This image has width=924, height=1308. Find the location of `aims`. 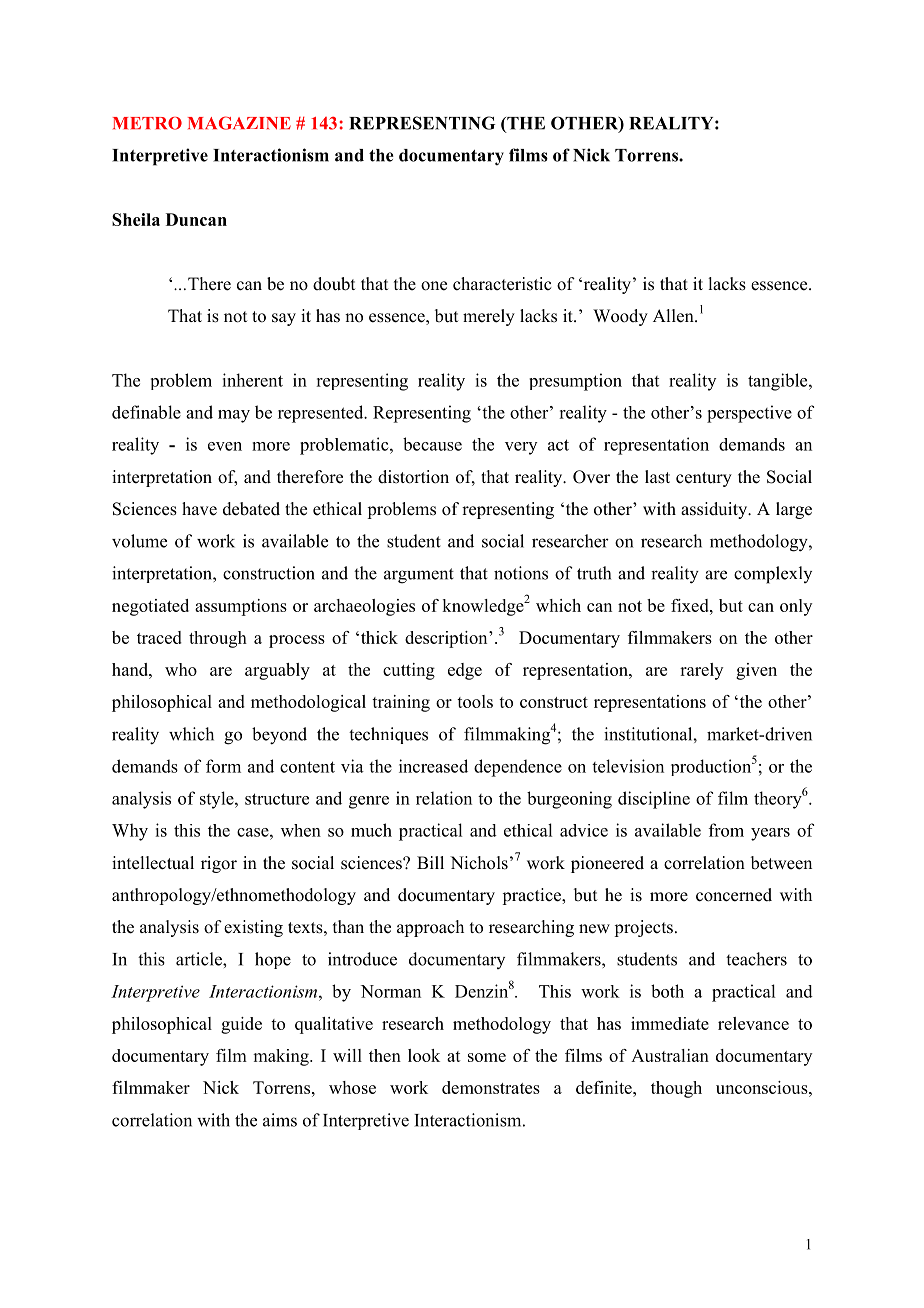

aims is located at coordinates (280, 1120).
